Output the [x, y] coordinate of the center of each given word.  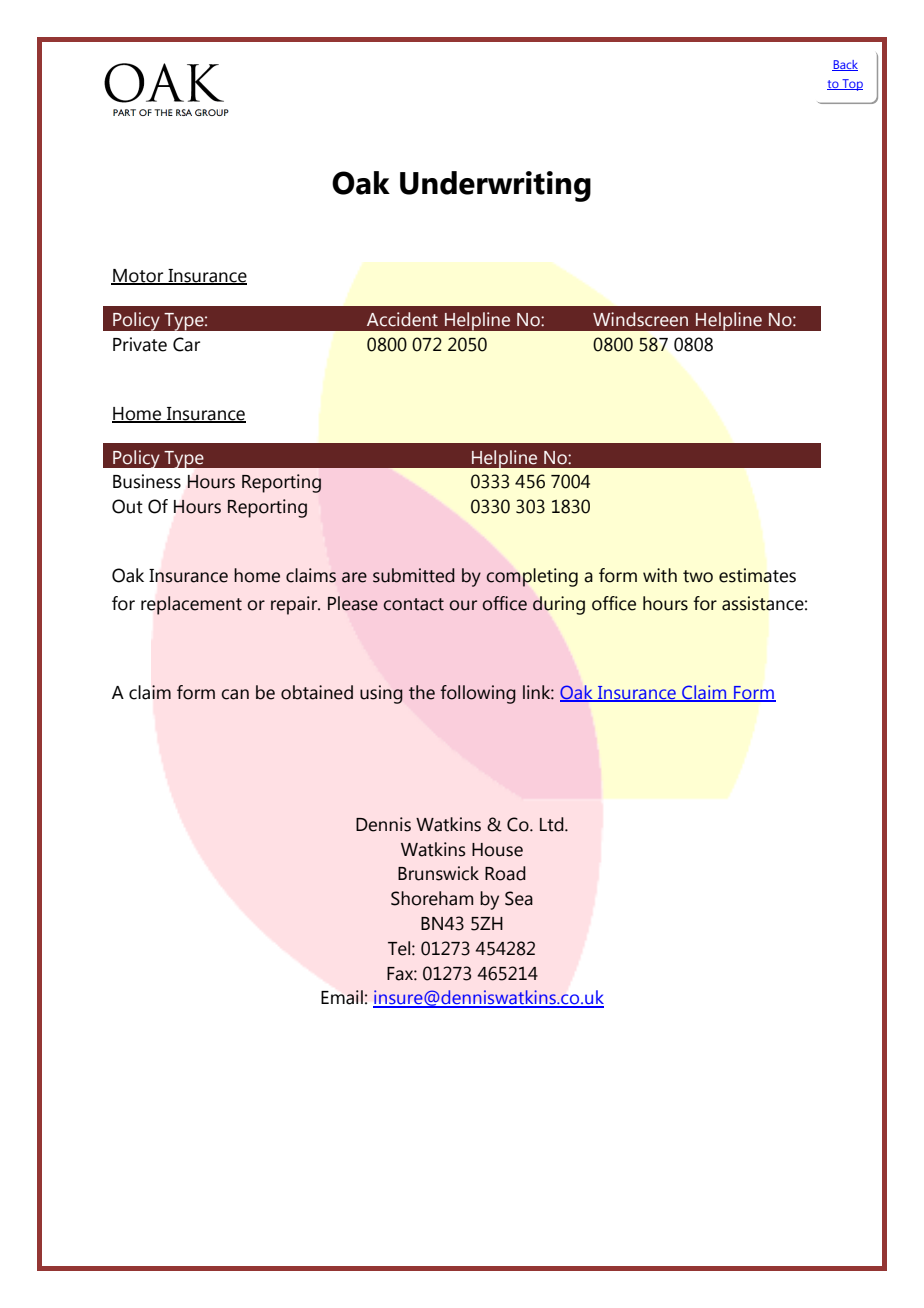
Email [342, 997]
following [478, 694]
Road [505, 873]
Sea [519, 898]
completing [532, 577]
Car [186, 344]
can [235, 694]
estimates [757, 575]
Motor [138, 276]
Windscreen [640, 319]
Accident [402, 319]
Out [127, 506]
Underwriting [495, 186]
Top [851, 85]
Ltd [553, 824]
